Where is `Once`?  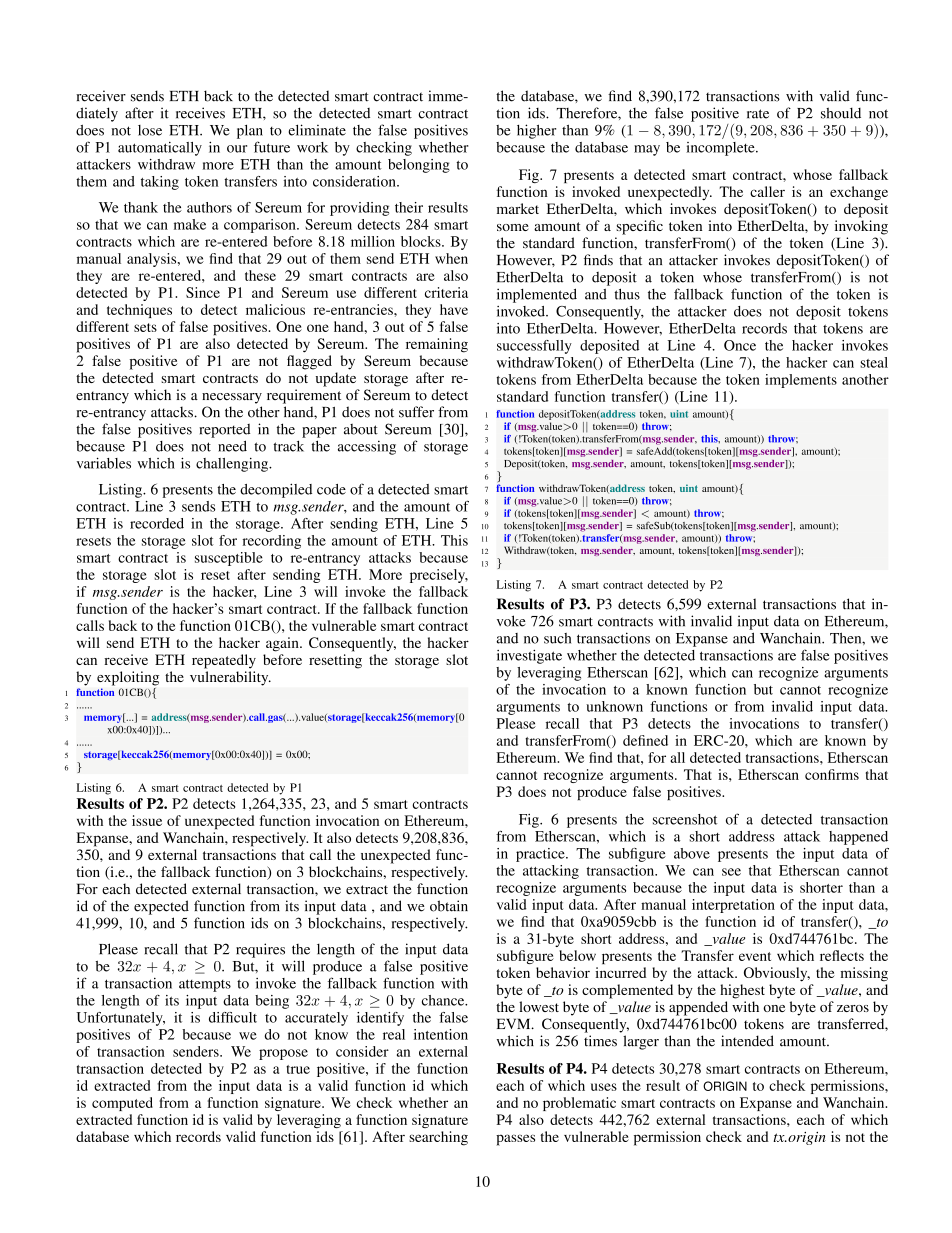 Once is located at coordinates (740, 345).
